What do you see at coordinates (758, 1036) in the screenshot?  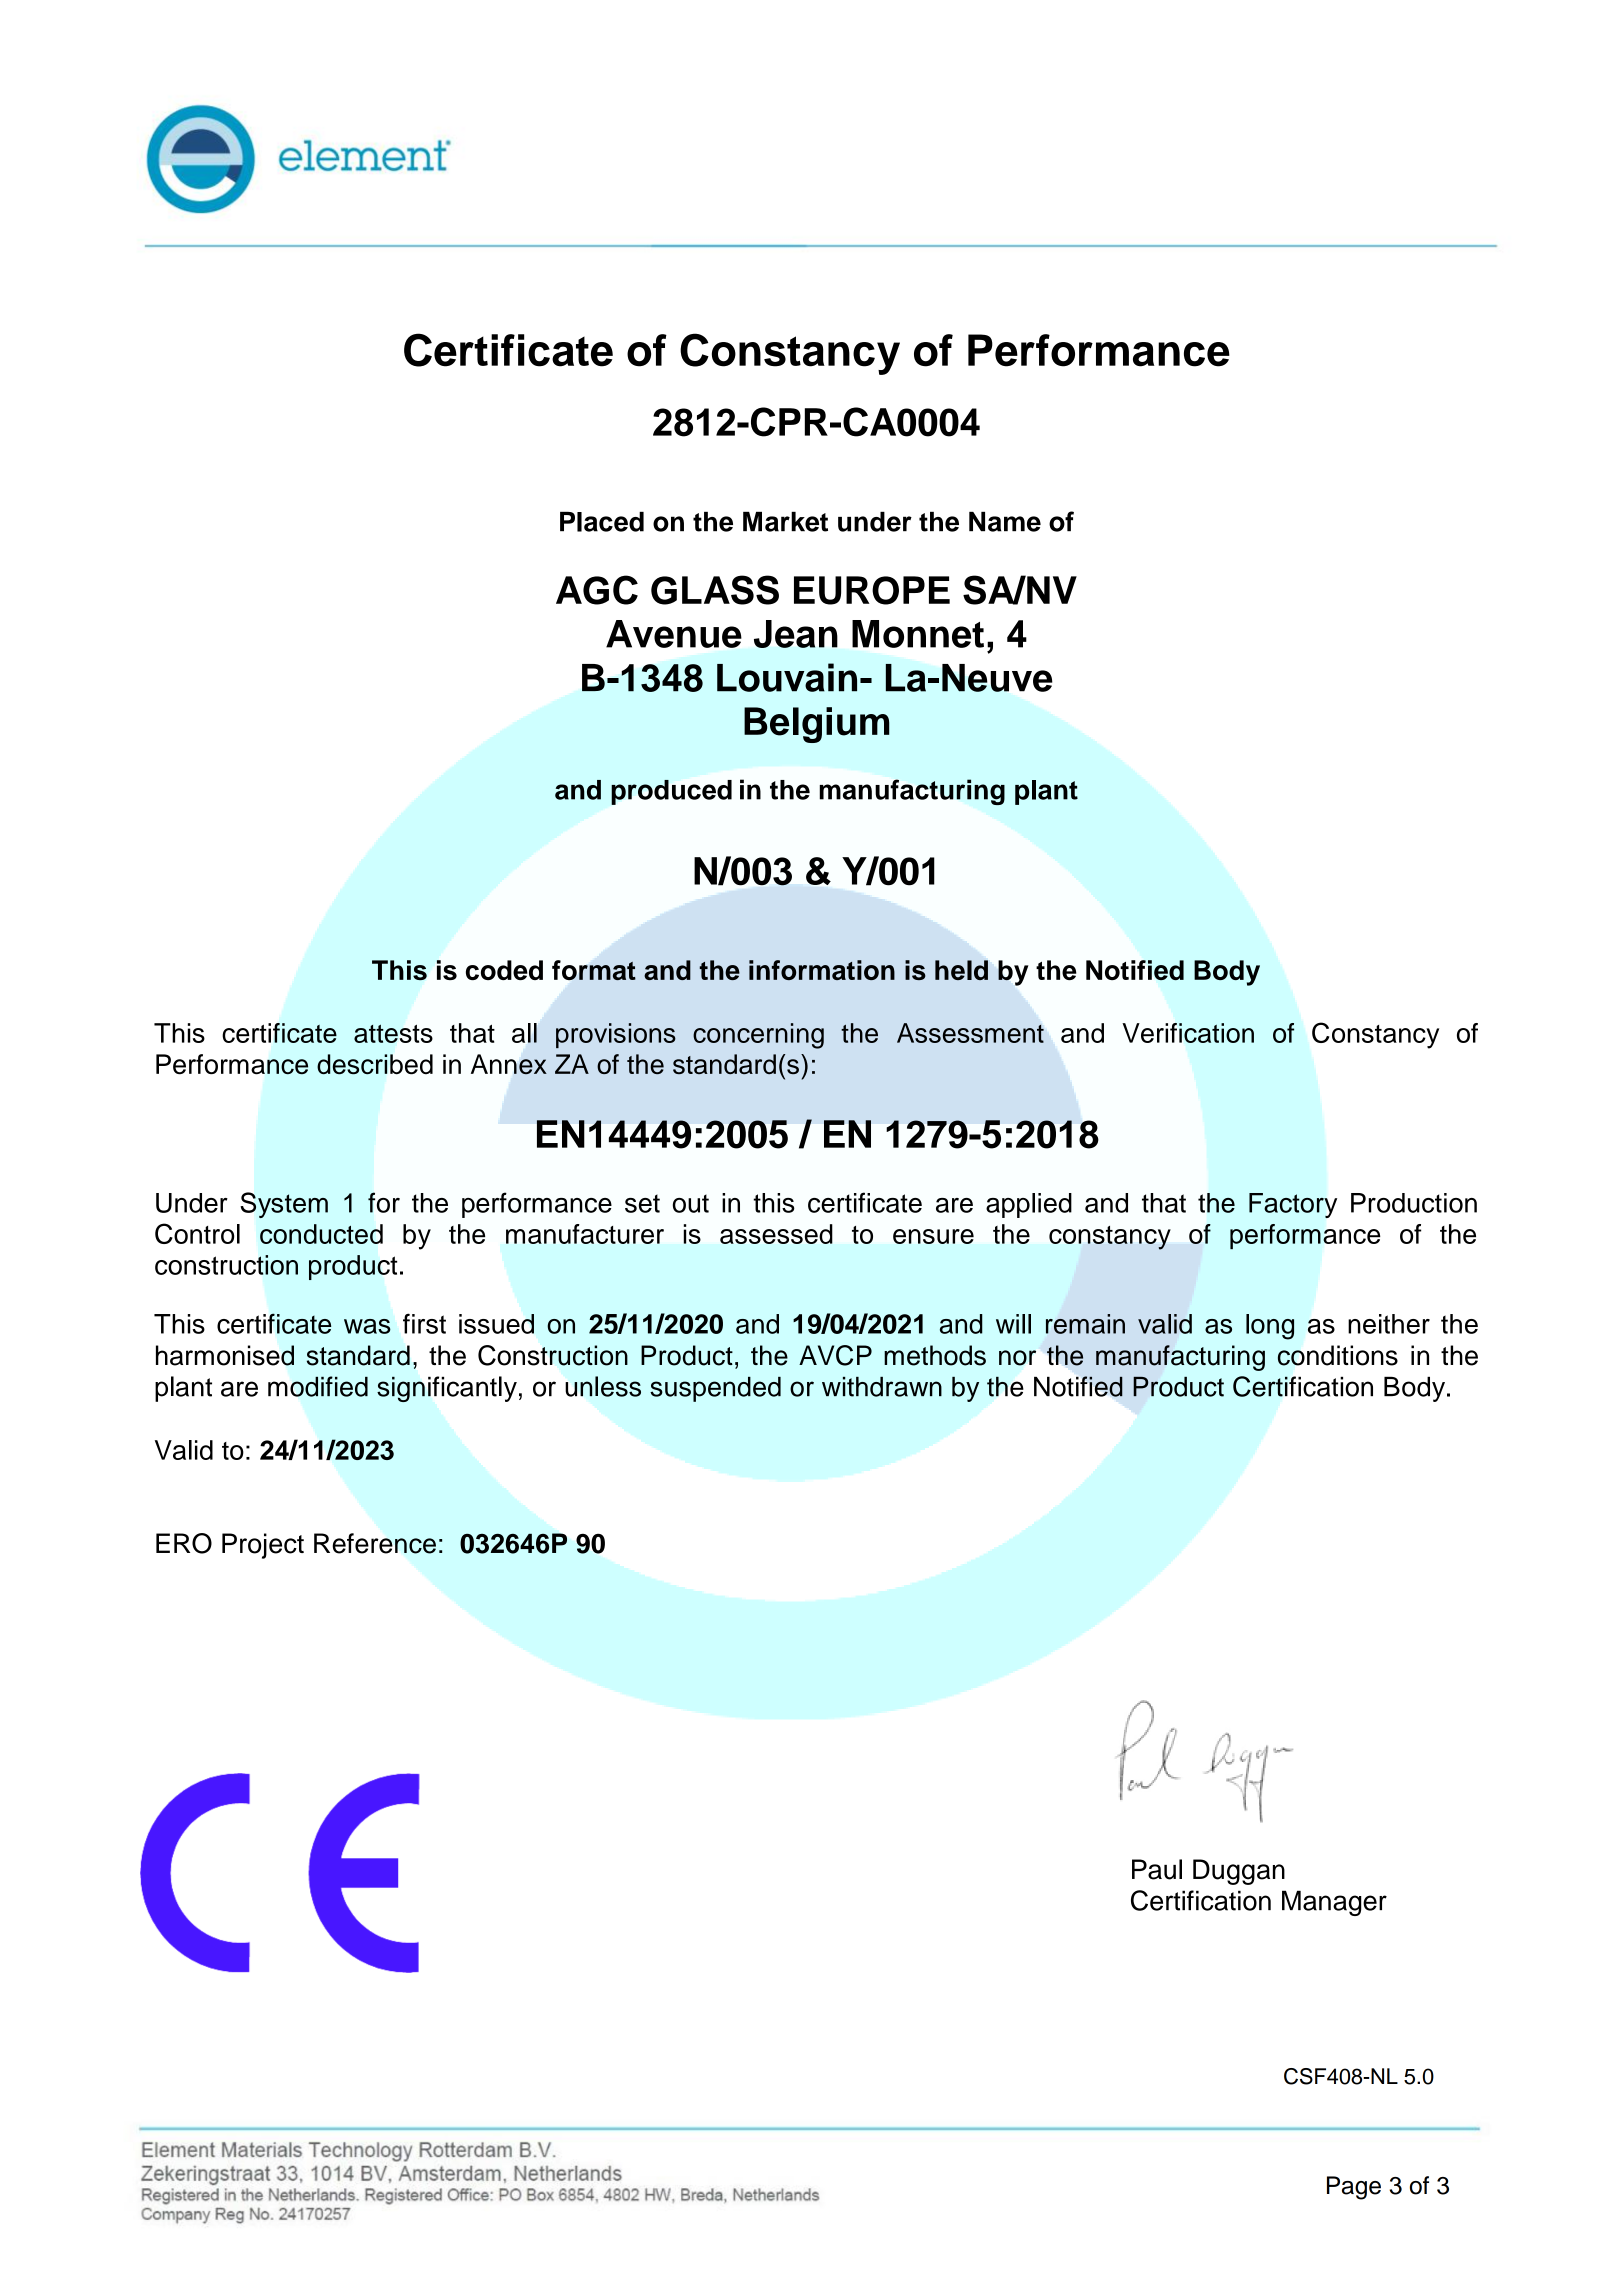 I see `concerning` at bounding box center [758, 1036].
